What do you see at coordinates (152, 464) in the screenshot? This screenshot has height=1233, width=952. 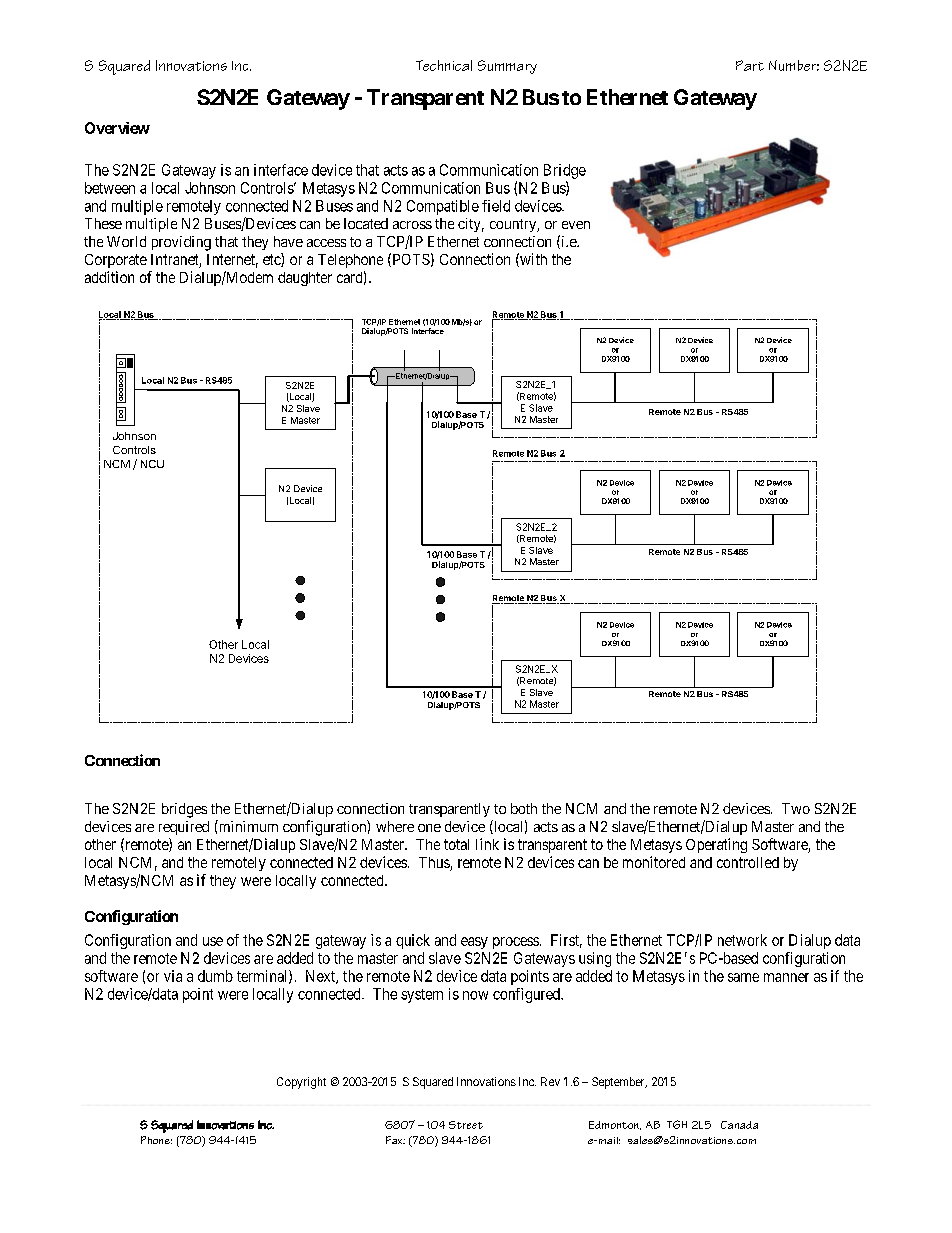 I see `NCU` at bounding box center [152, 464].
